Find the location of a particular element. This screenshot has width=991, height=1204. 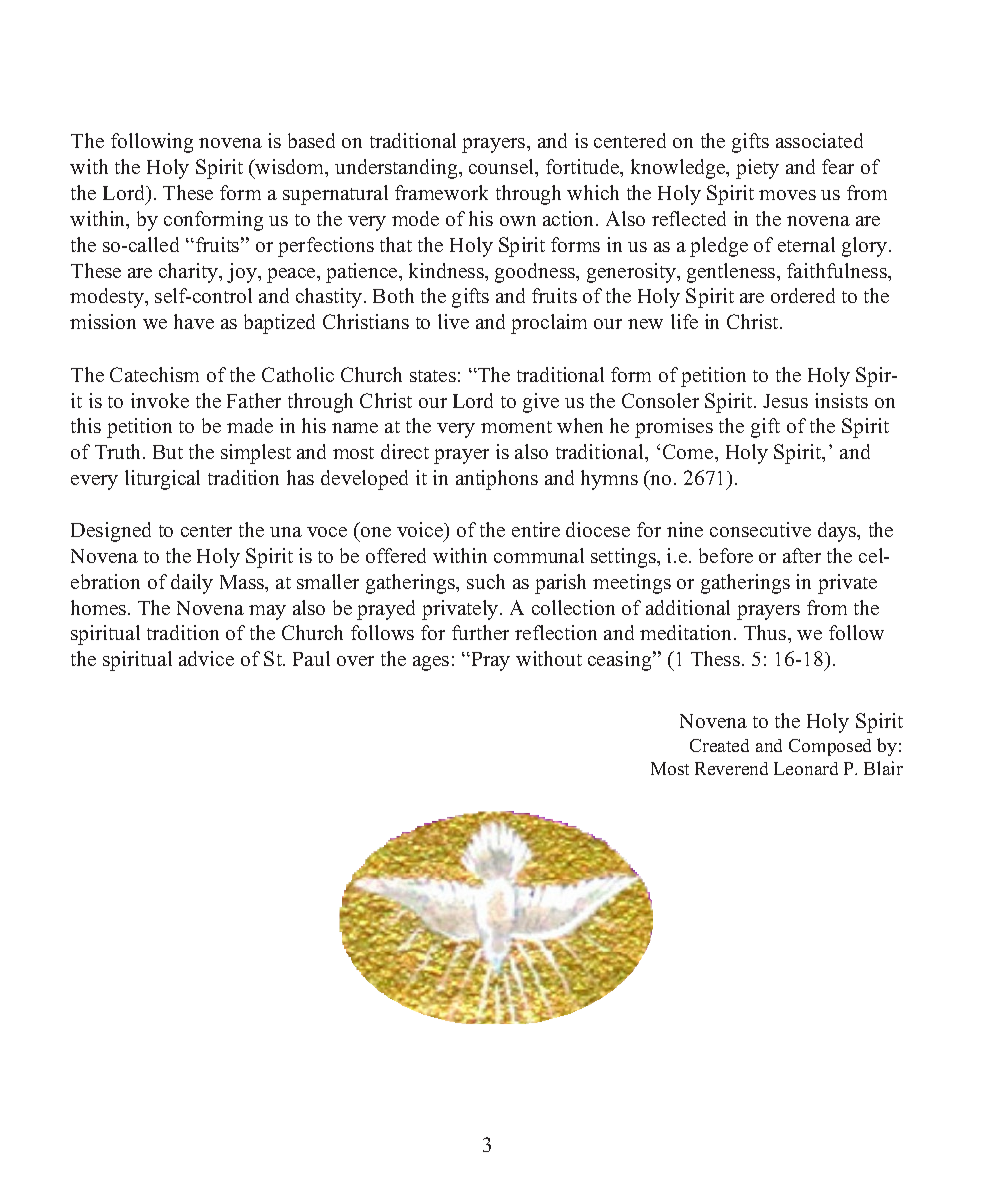

But is located at coordinates (168, 452).
